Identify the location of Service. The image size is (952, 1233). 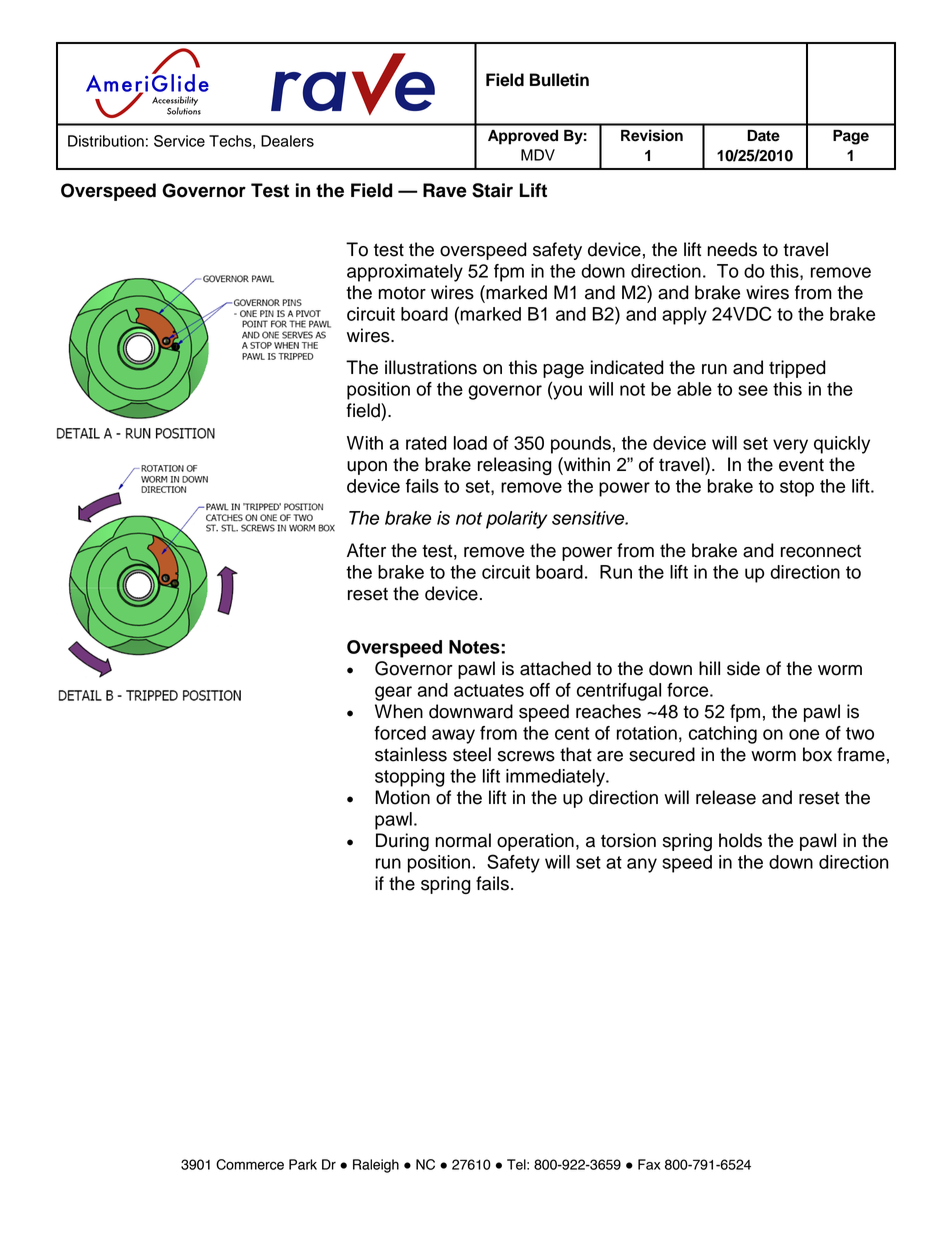
(179, 141).
